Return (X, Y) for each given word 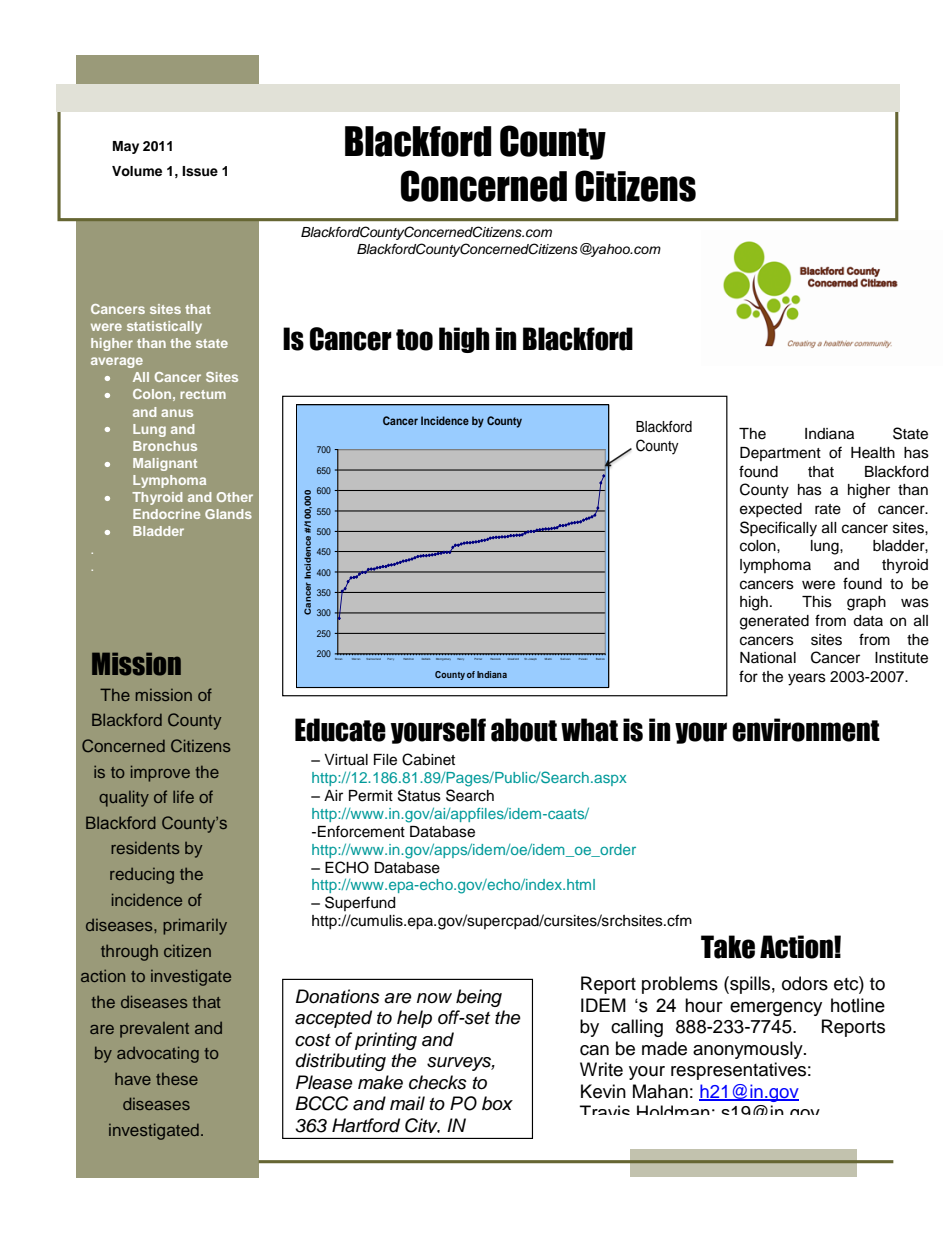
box (497, 1103)
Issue (200, 171)
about (524, 730)
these (177, 1079)
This (817, 602)
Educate (340, 730)
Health (873, 453)
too (414, 340)
